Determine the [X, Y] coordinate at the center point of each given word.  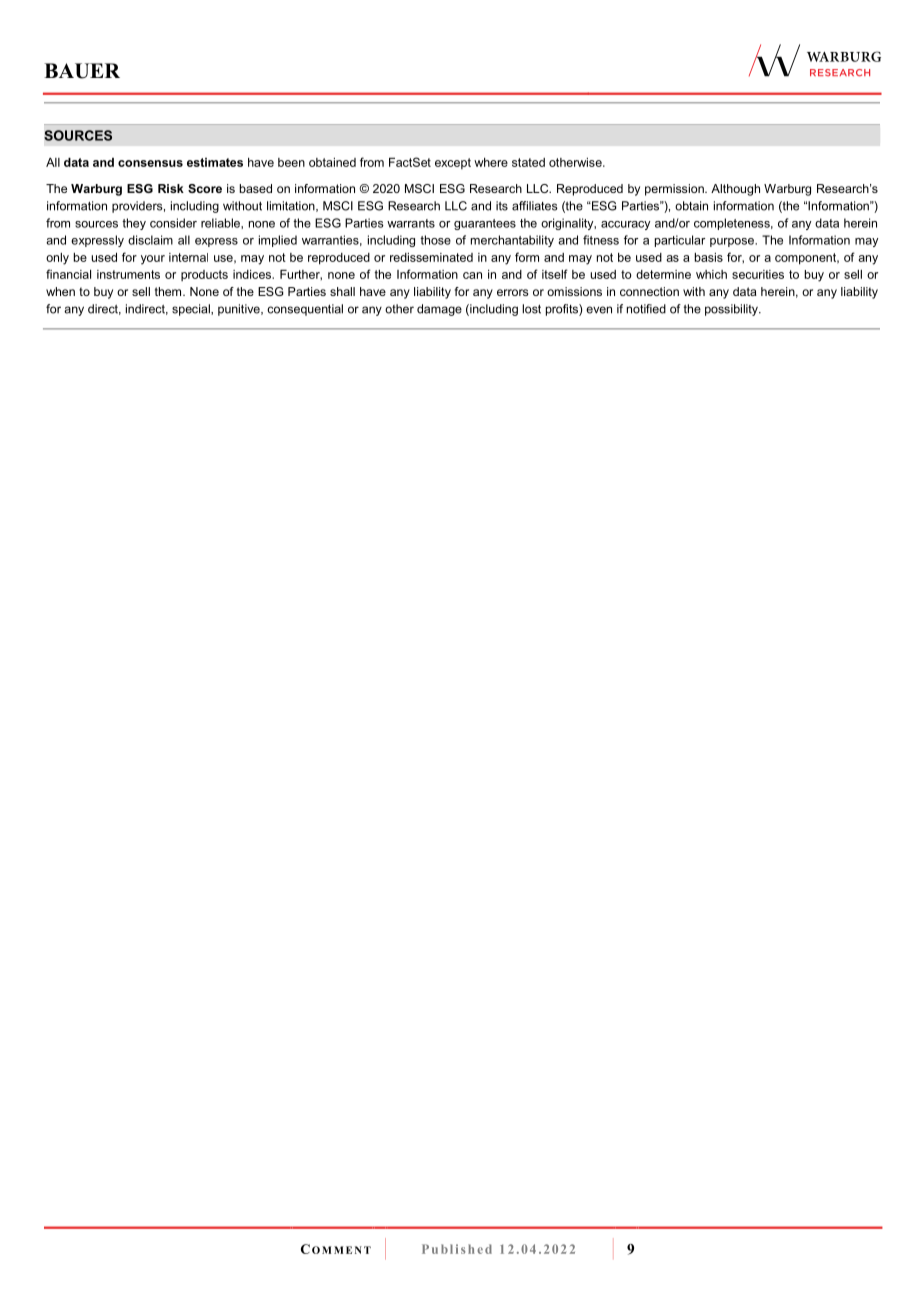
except [453, 163]
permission [675, 190]
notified [646, 309]
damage [439, 310]
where [491, 162]
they [134, 224]
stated [528, 162]
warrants [411, 223]
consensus [150, 163]
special [192, 310]
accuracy [625, 225]
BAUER [82, 71]
